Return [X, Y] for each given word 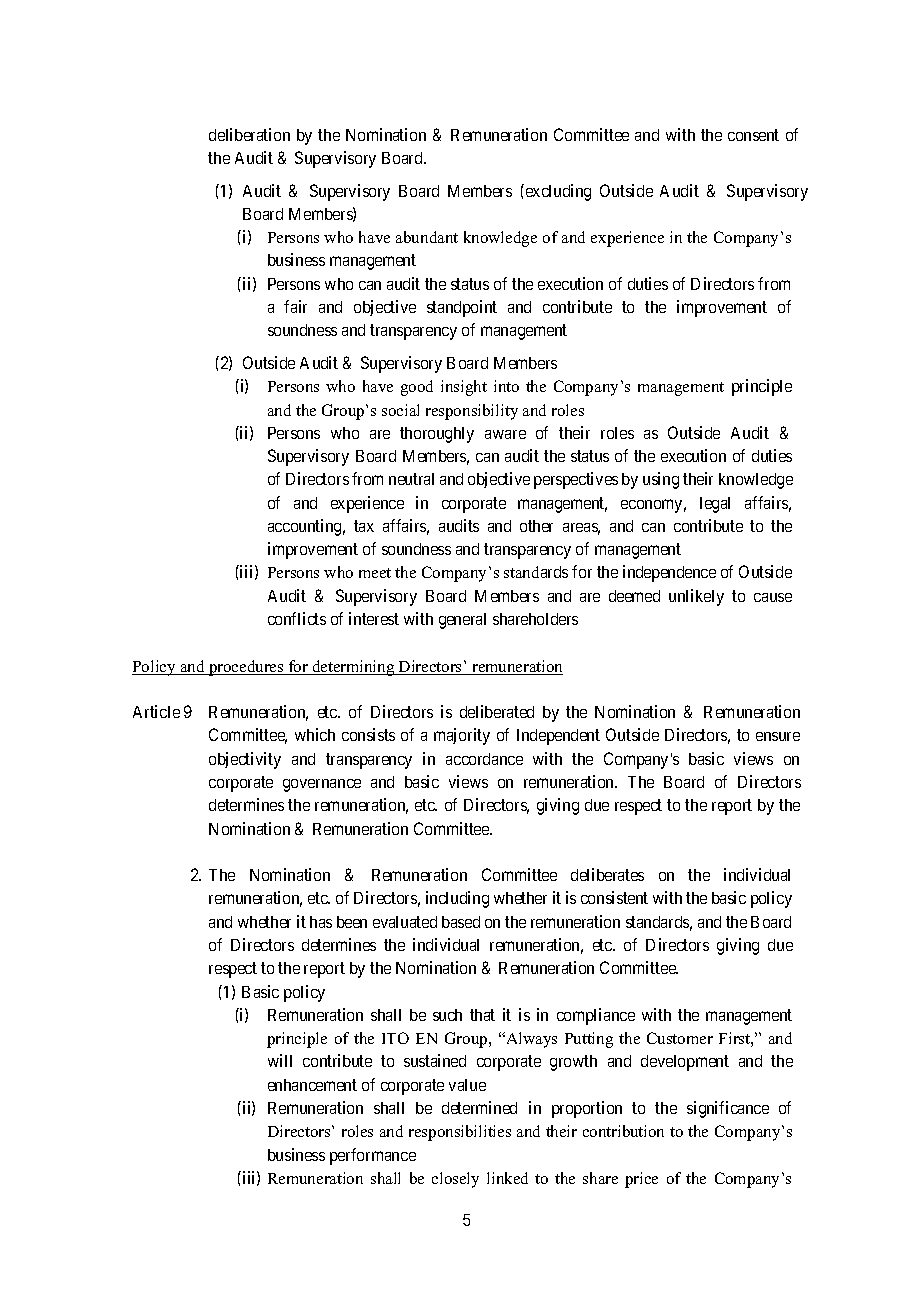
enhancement [312, 1085]
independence [669, 573]
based [461, 922]
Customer [680, 1038]
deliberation [249, 134]
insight [464, 388]
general [462, 621]
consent [753, 135]
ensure [778, 736]
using [661, 480]
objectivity [245, 760]
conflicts [297, 618]
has [321, 922]
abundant [427, 237]
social [400, 410]
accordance [484, 759]
